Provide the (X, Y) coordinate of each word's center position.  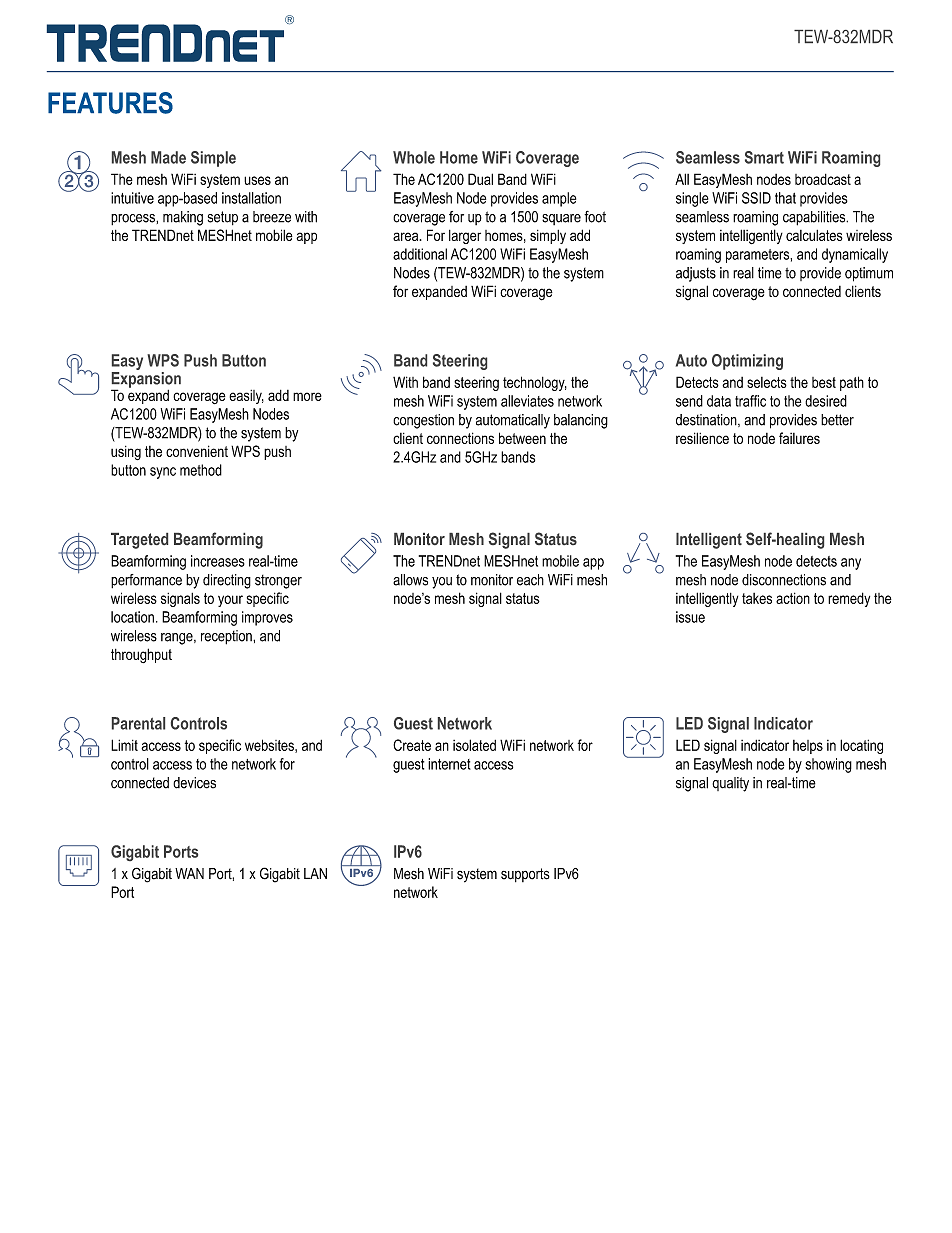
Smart (764, 157)
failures (799, 438)
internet (449, 764)
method (201, 470)
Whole (414, 157)
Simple (213, 159)
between (522, 438)
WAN (189, 873)
